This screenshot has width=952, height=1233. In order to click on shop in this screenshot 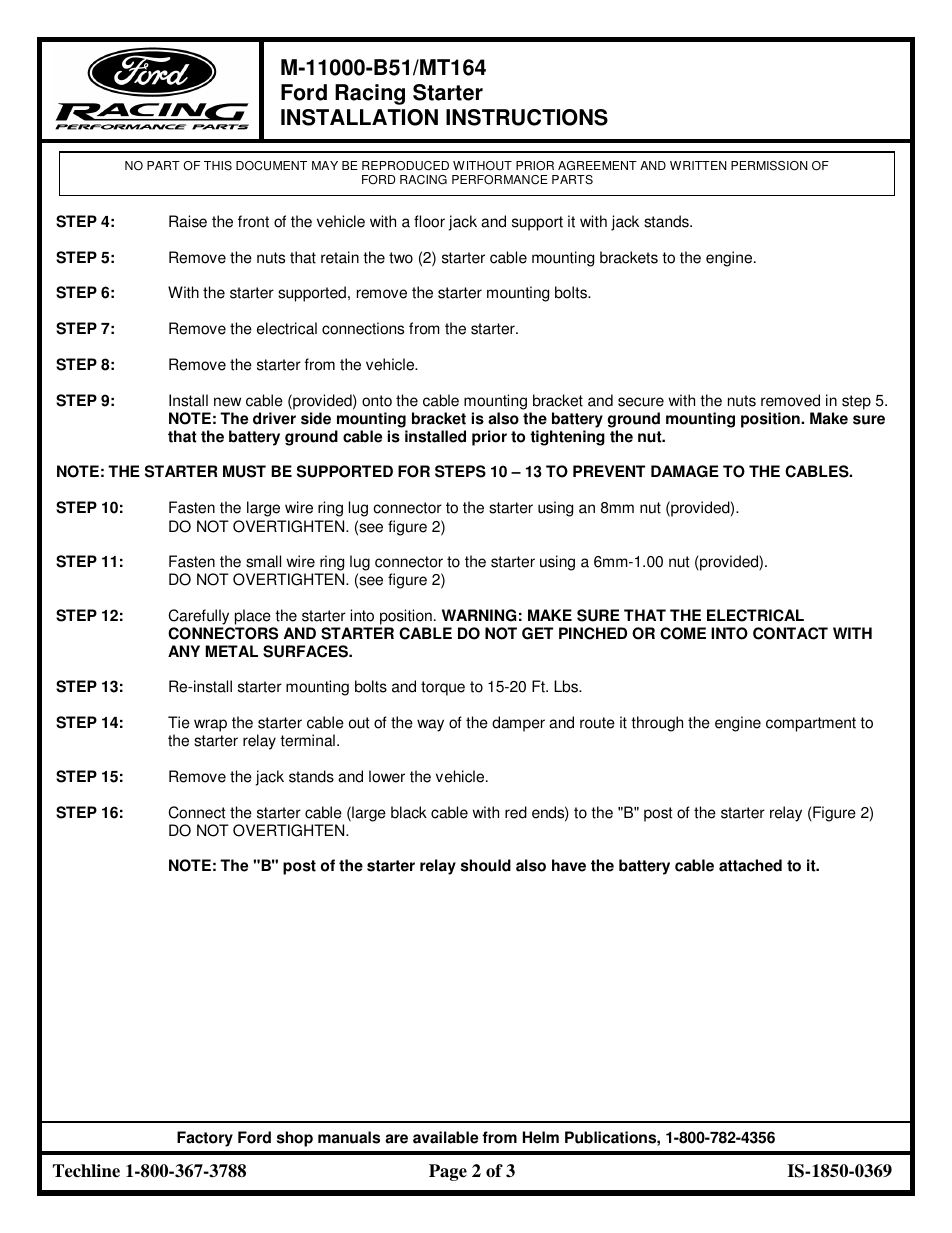, I will do `click(295, 1139)`.
